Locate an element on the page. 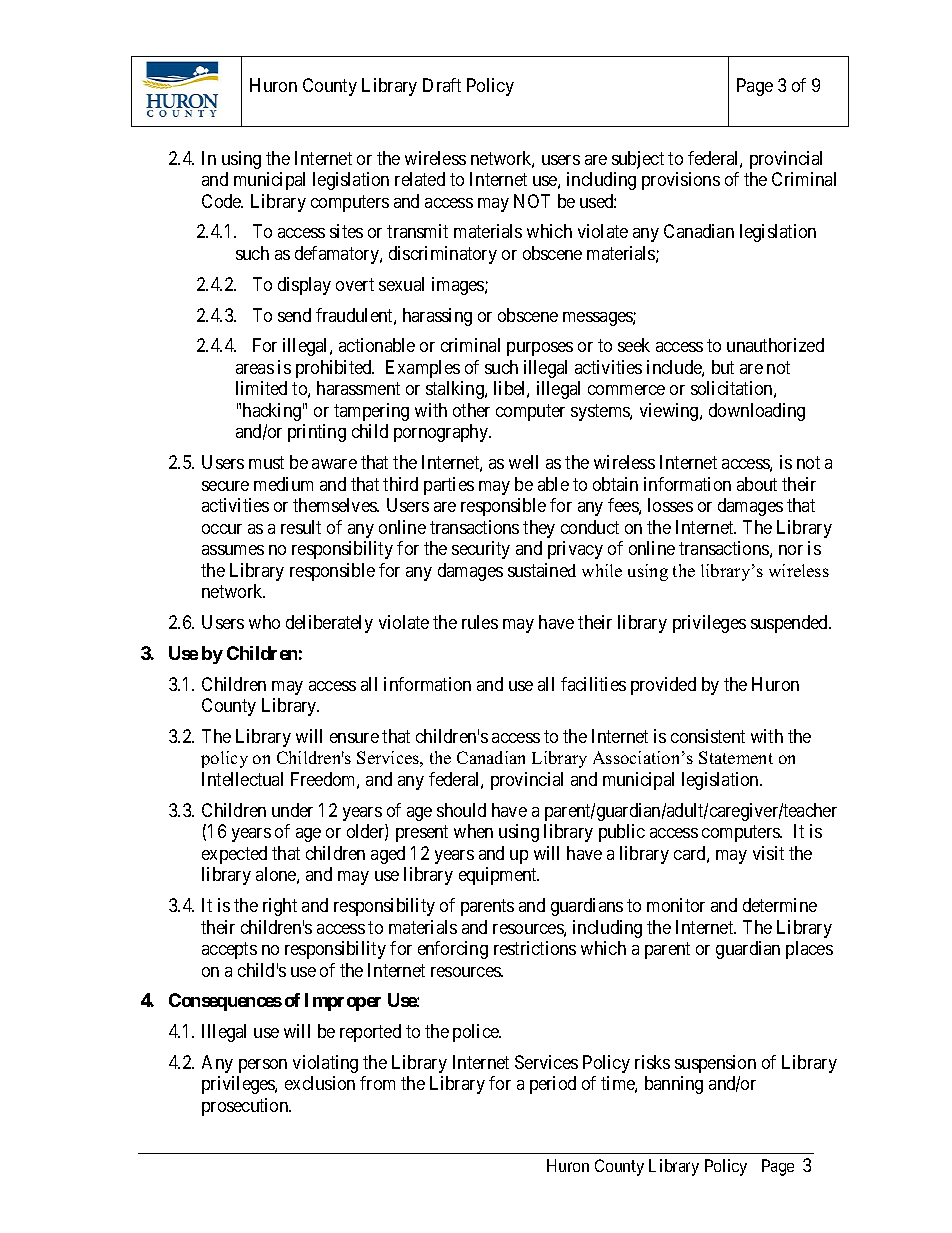  Code is located at coordinates (222, 201).
